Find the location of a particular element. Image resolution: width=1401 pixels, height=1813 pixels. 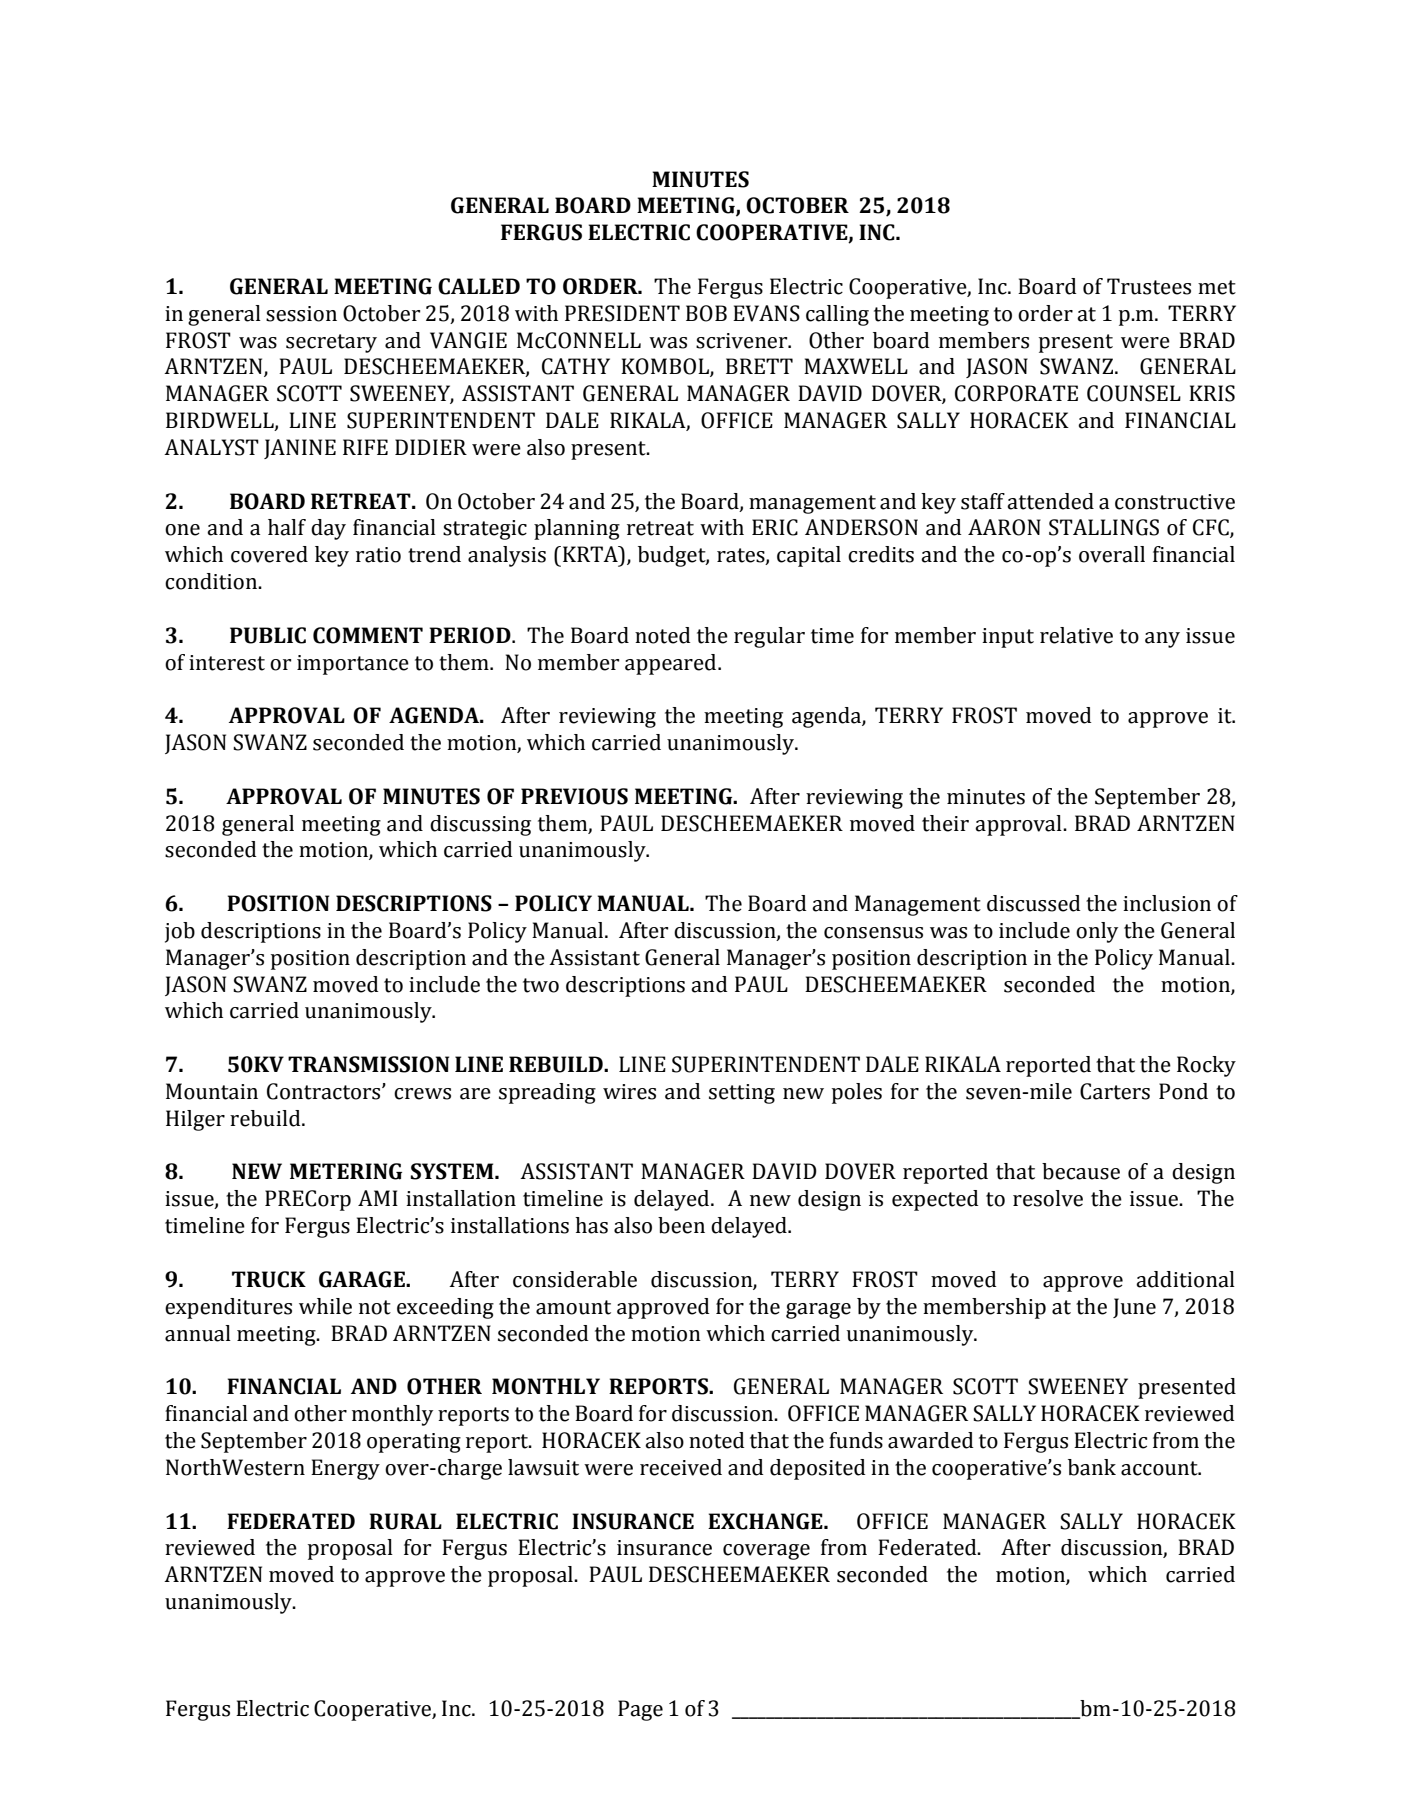

TRANSMISSION is located at coordinates (368, 1064).
